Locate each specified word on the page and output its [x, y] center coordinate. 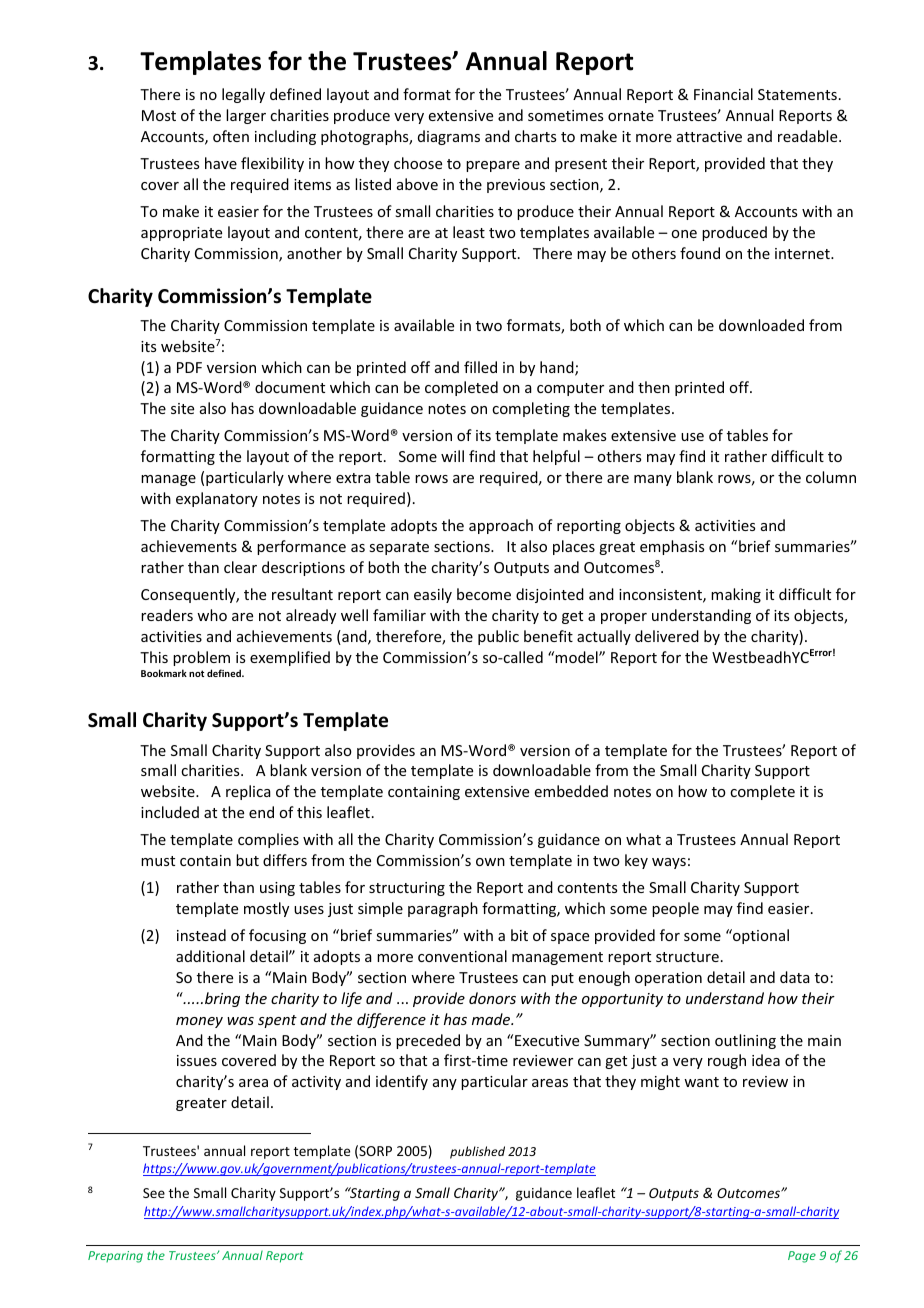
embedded [571, 791]
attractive [709, 136]
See [154, 1193]
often [231, 136]
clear [240, 567]
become [484, 594]
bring [222, 999]
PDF [189, 367]
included [170, 812]
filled [480, 367]
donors [492, 998]
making [736, 595]
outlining [745, 1041]
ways [669, 863]
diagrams [449, 137]
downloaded [761, 325]
